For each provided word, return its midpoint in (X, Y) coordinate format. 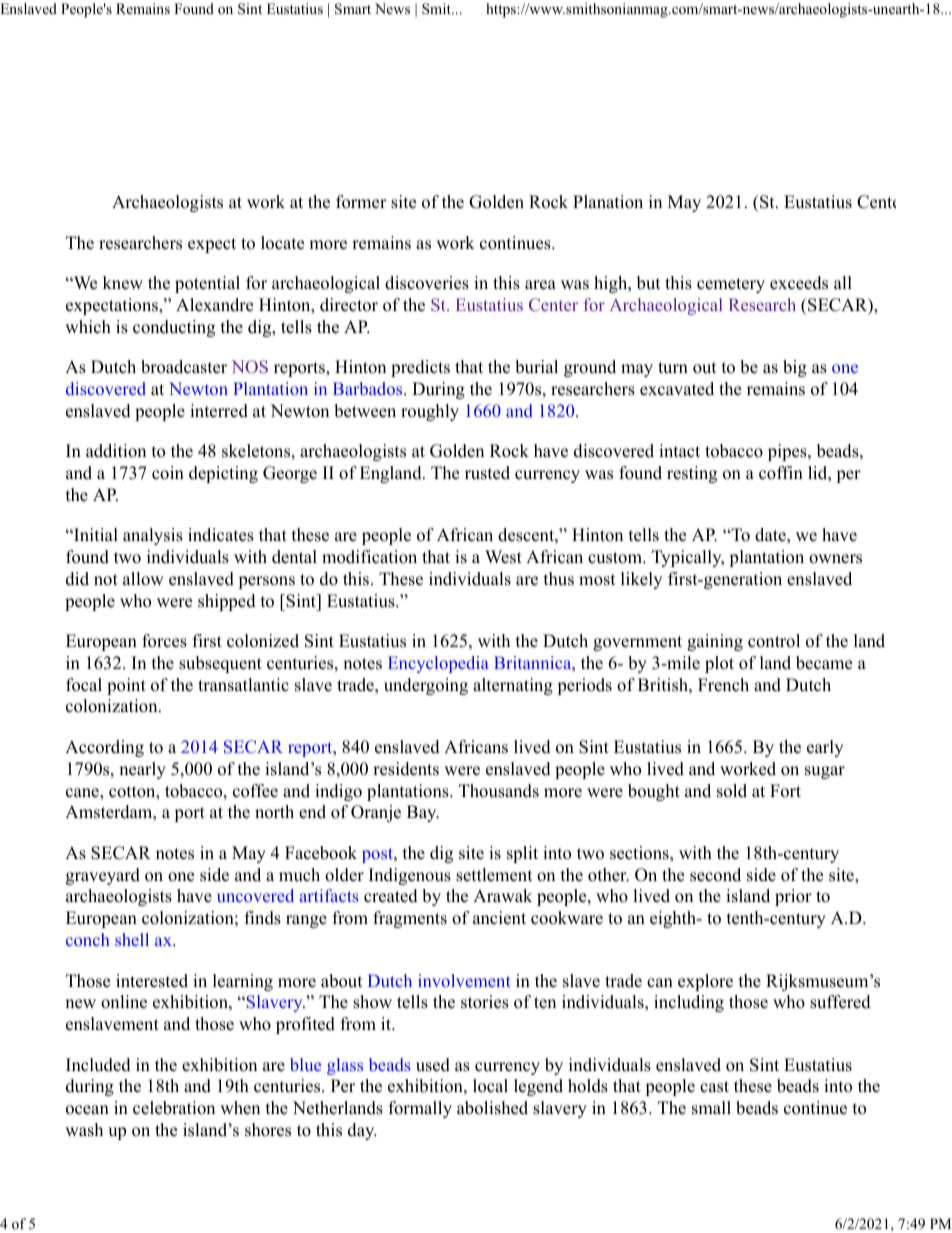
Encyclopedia (438, 664)
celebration (174, 1108)
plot (719, 664)
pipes (788, 452)
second (715, 875)
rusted (487, 473)
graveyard (103, 876)
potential (207, 284)
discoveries (427, 283)
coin (168, 473)
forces (164, 641)
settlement (494, 875)
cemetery (731, 285)
